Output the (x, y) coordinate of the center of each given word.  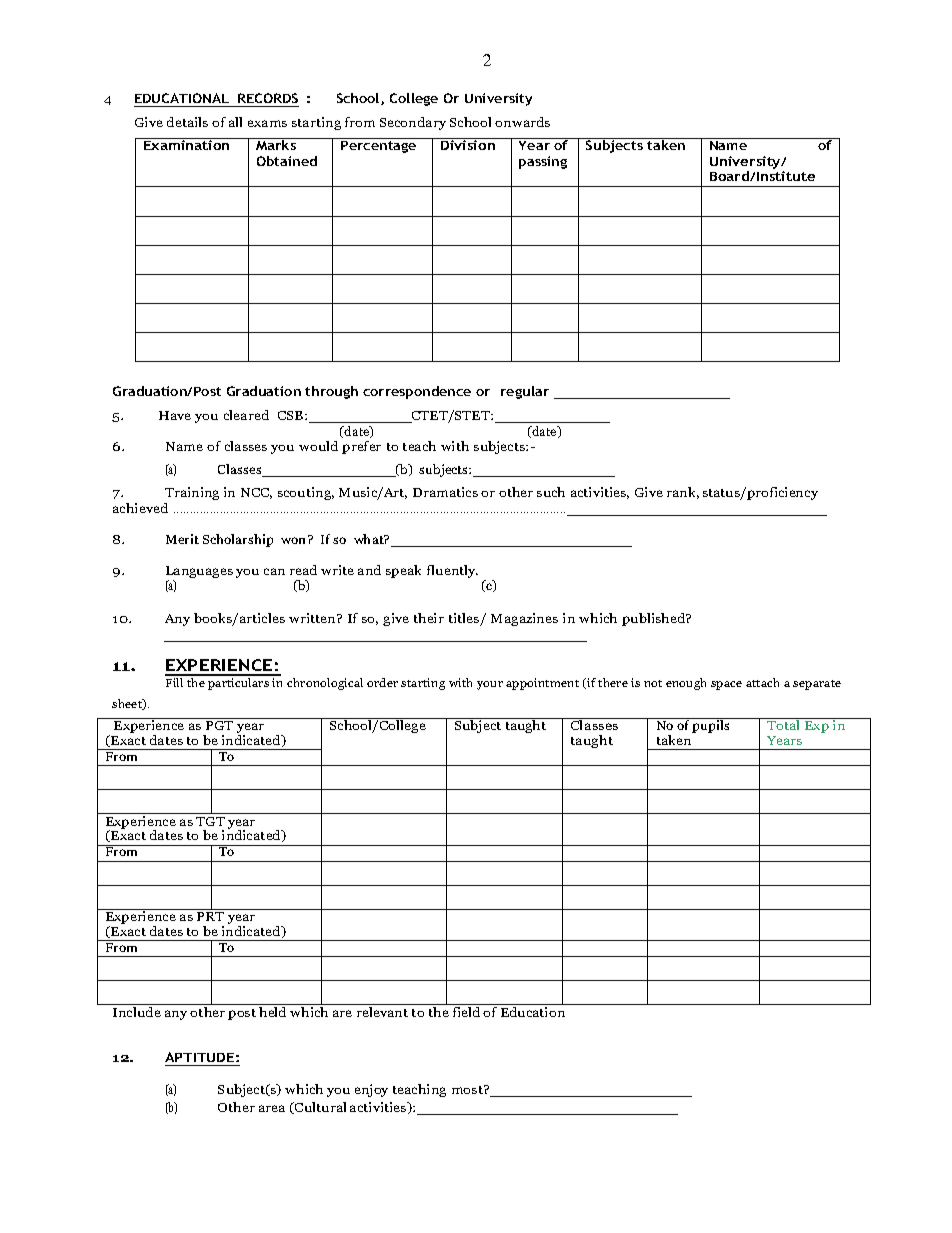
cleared (246, 415)
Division (468, 145)
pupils (711, 725)
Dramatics (445, 492)
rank (683, 493)
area (272, 1108)
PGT (219, 725)
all (235, 122)
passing (543, 162)
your (490, 685)
